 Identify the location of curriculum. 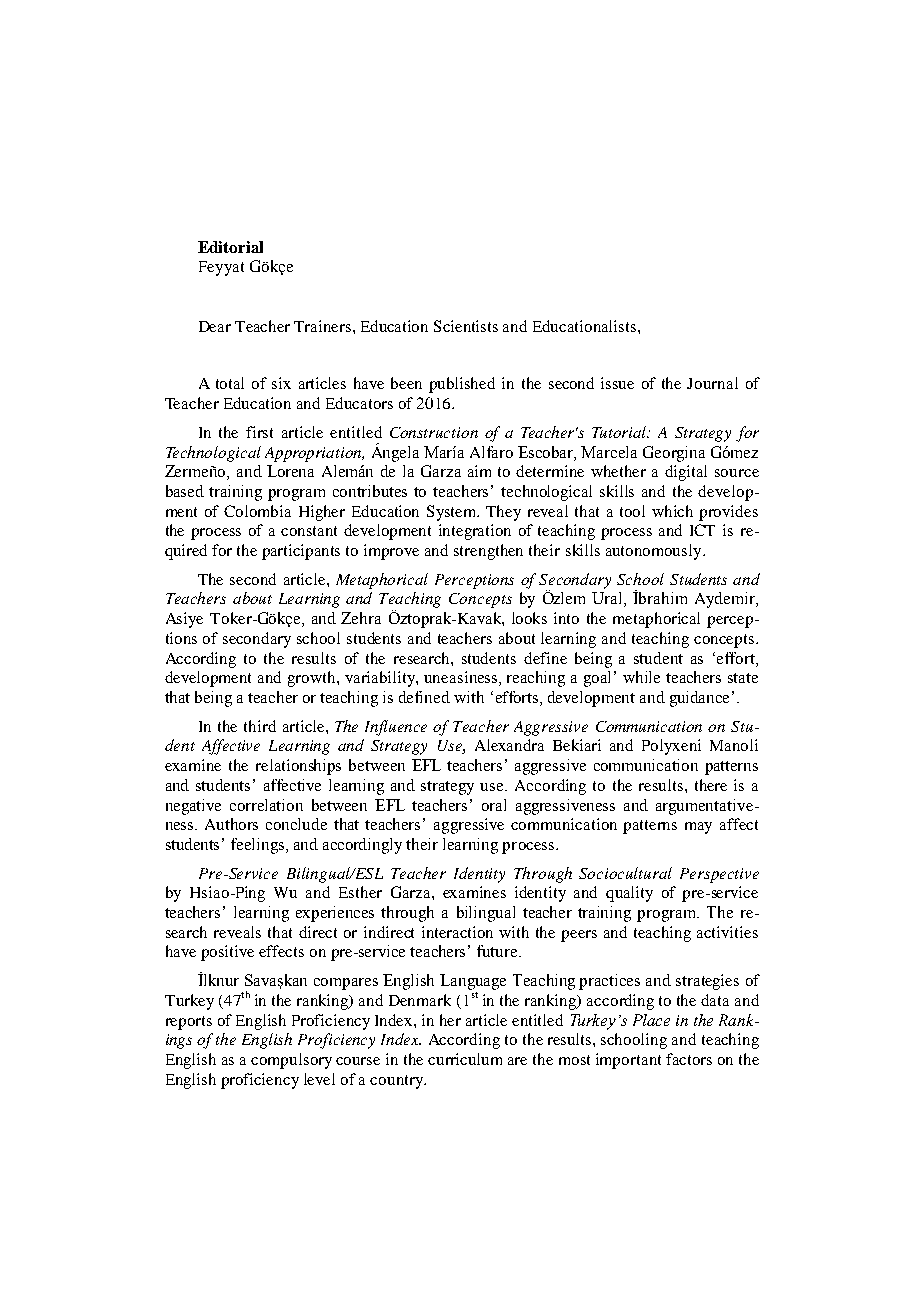
(465, 1059).
